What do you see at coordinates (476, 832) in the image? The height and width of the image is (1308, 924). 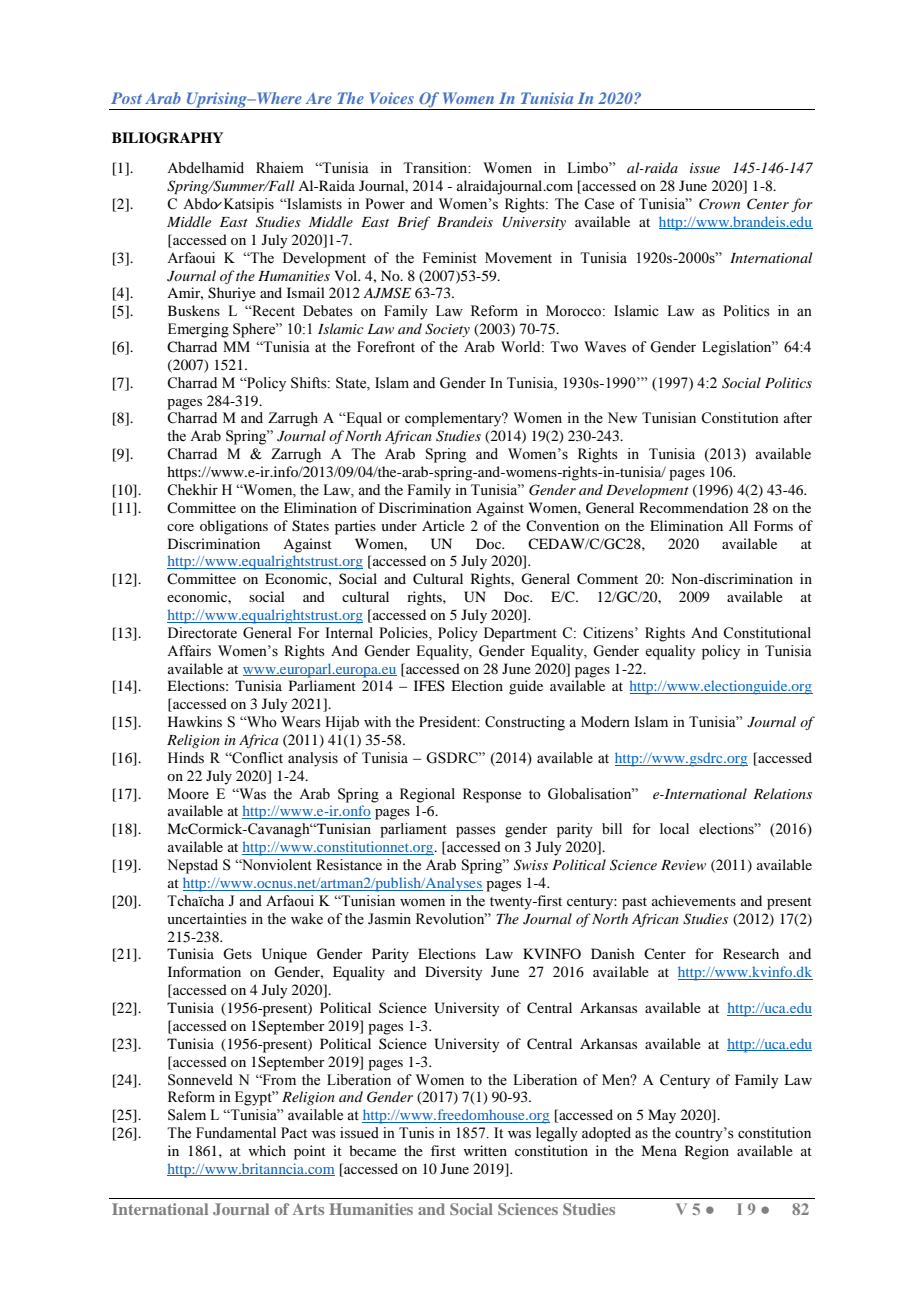 I see `passes` at bounding box center [476, 832].
